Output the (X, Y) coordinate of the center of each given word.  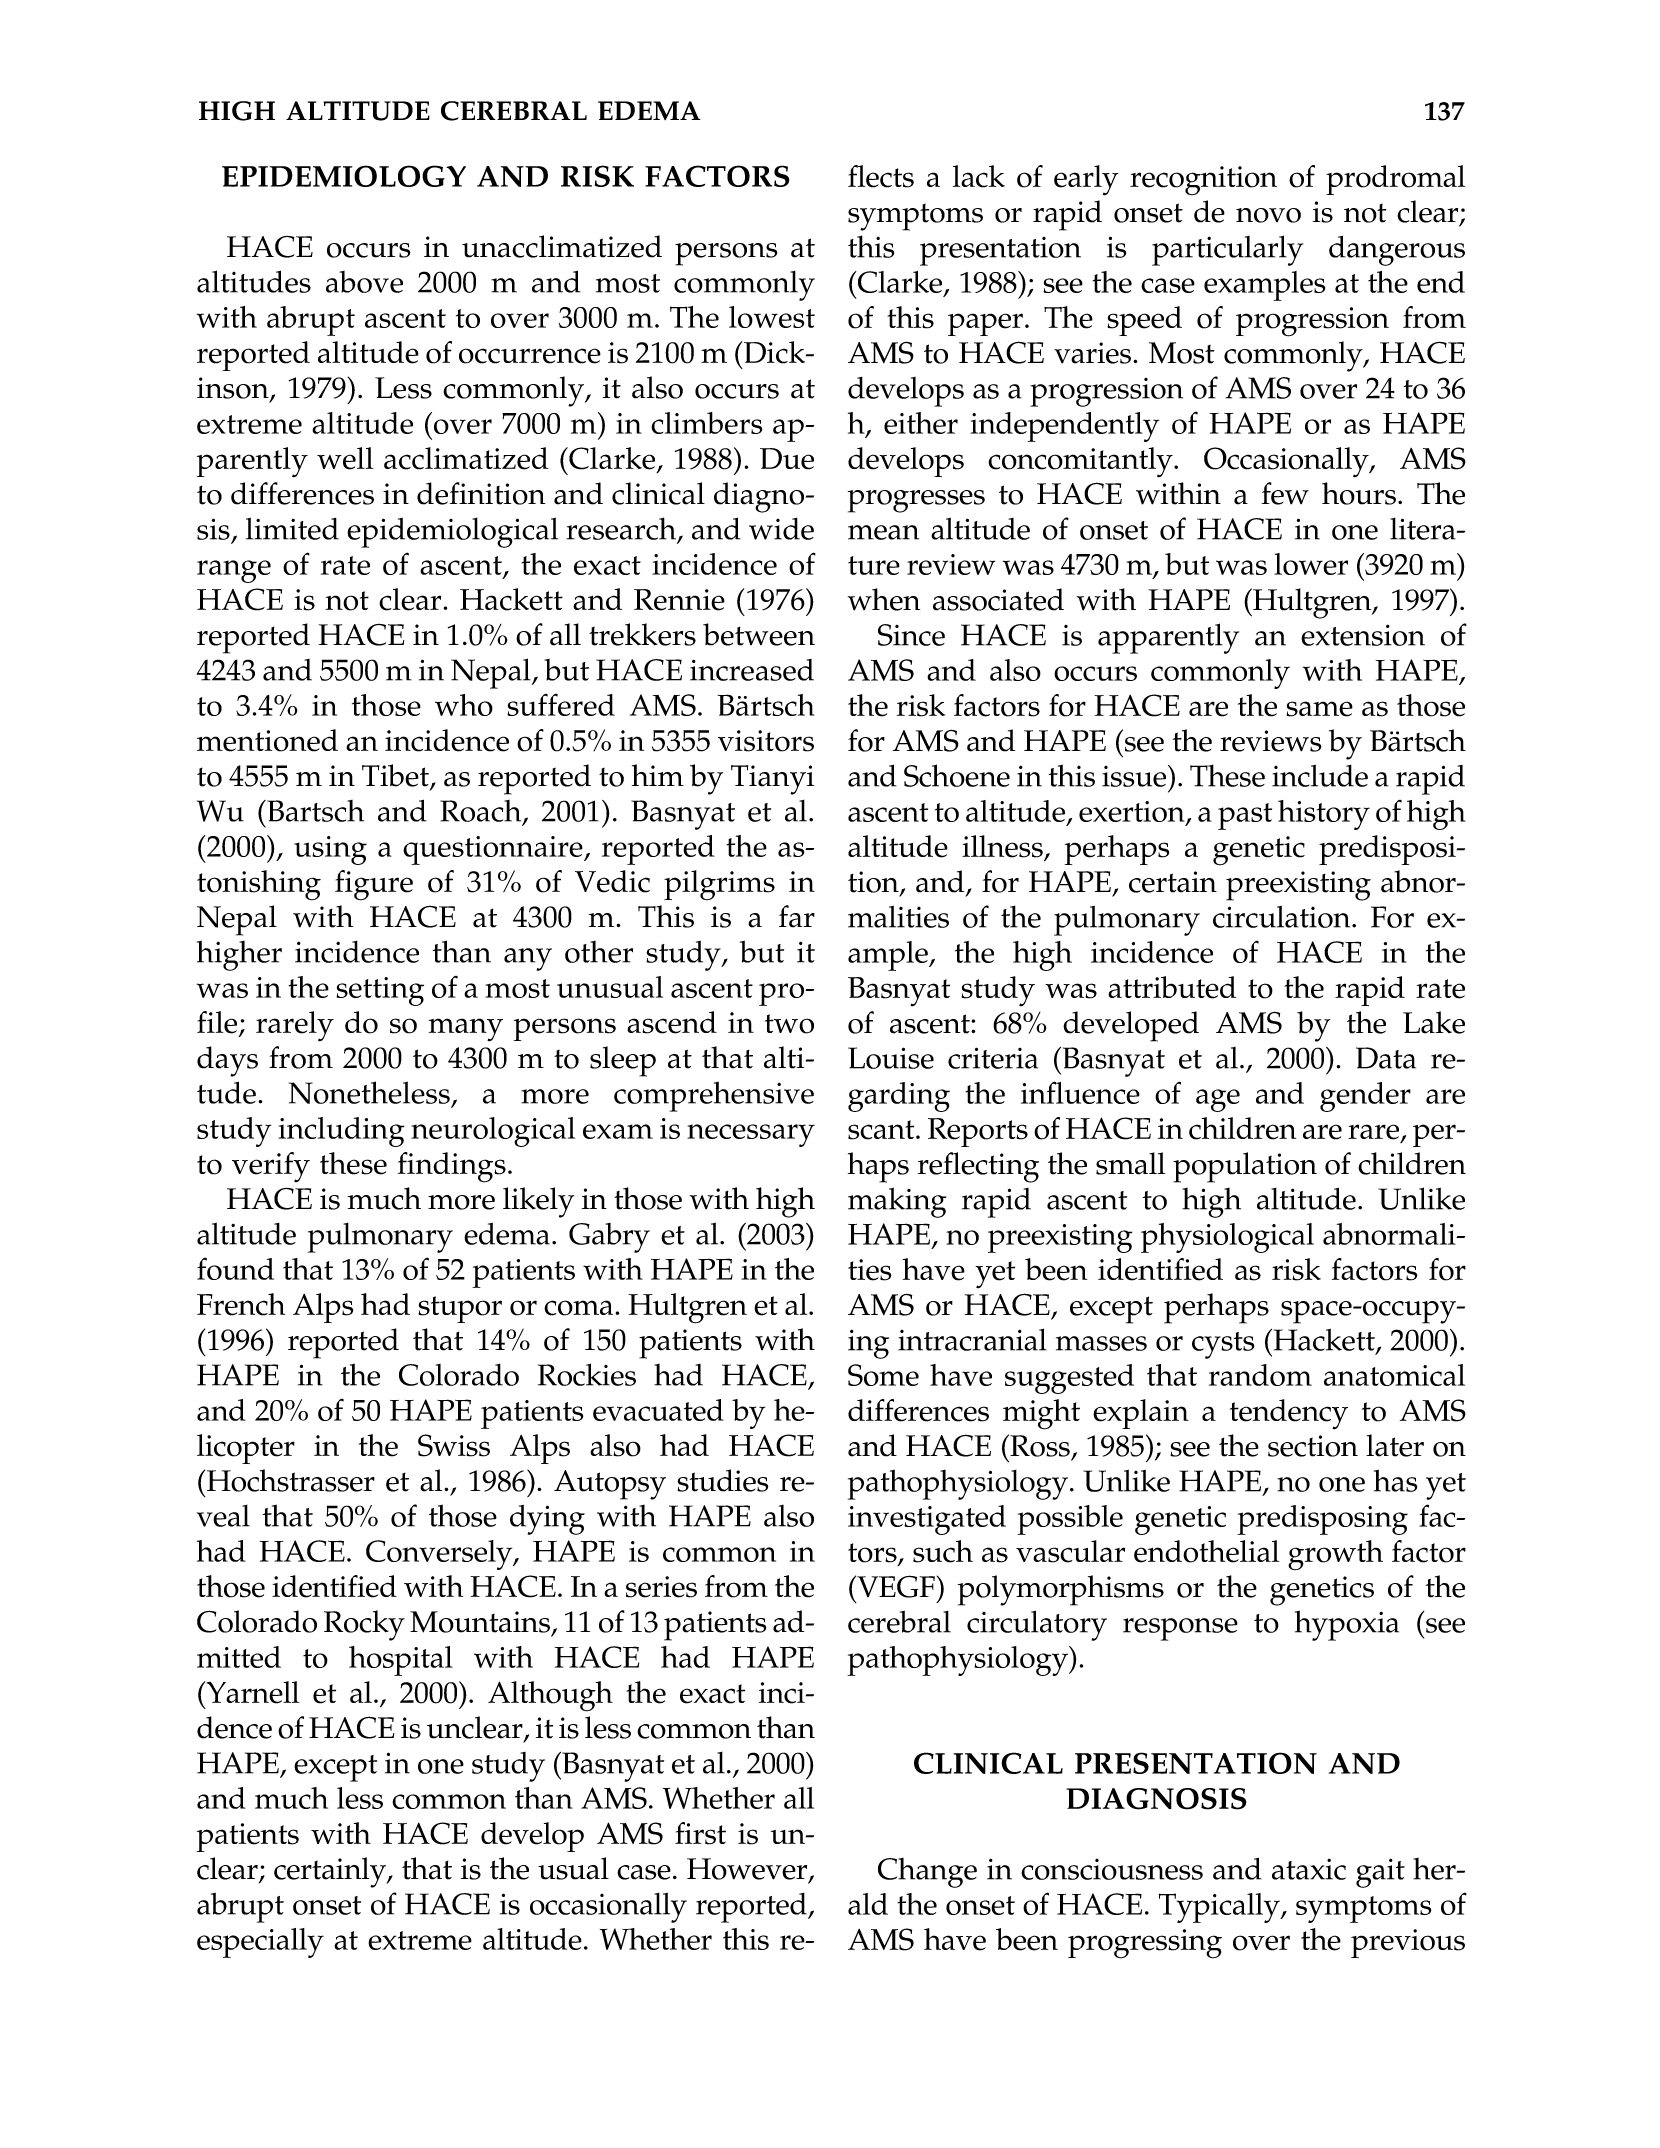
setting (380, 991)
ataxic (1309, 1869)
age (1218, 1100)
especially (260, 1943)
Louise (891, 1058)
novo (1268, 215)
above (364, 282)
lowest (772, 317)
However (748, 1870)
